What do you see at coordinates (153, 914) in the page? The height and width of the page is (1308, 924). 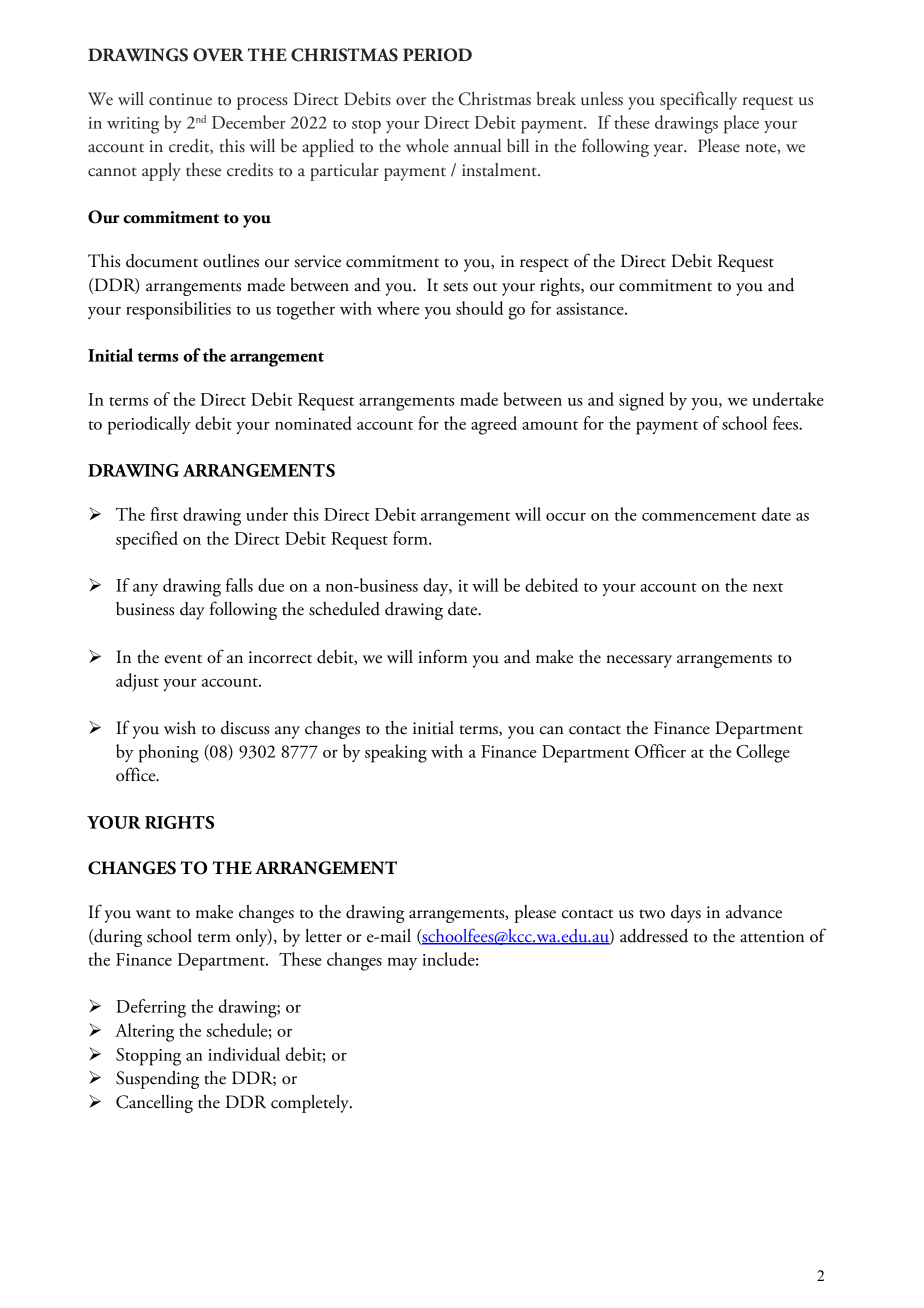 I see `want` at bounding box center [153, 914].
